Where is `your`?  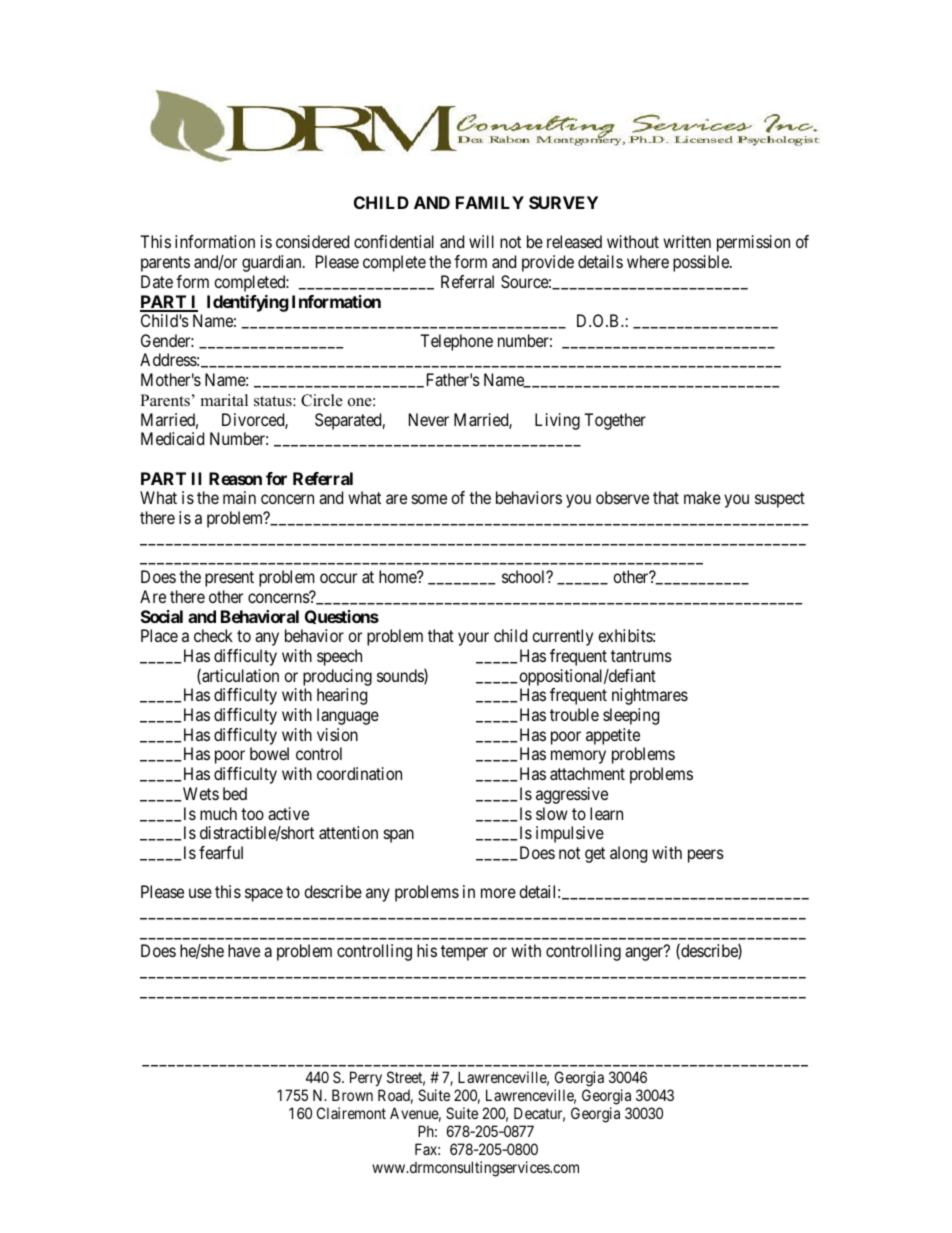 your is located at coordinates (473, 639).
